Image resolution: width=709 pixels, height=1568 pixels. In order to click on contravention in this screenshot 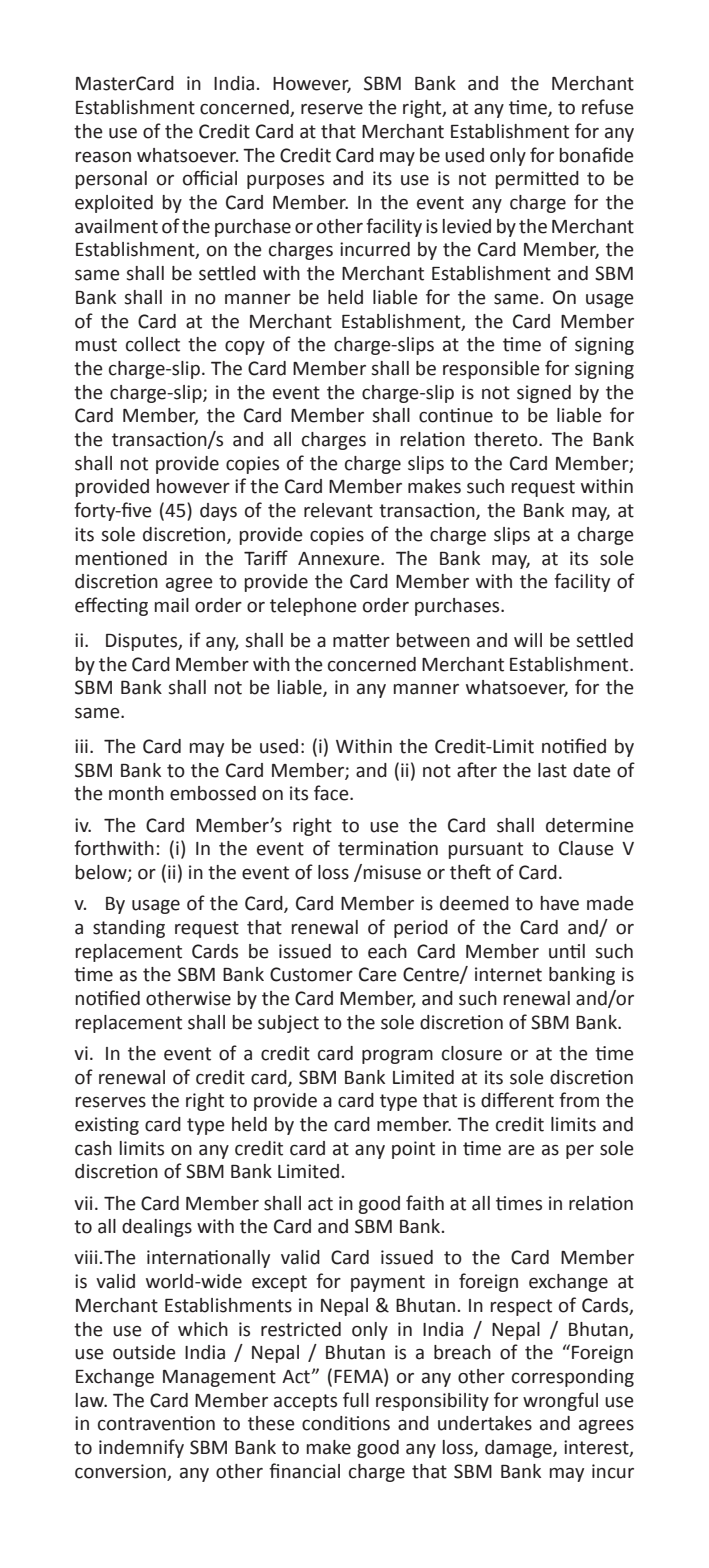, I will do `click(156, 1423)`.
